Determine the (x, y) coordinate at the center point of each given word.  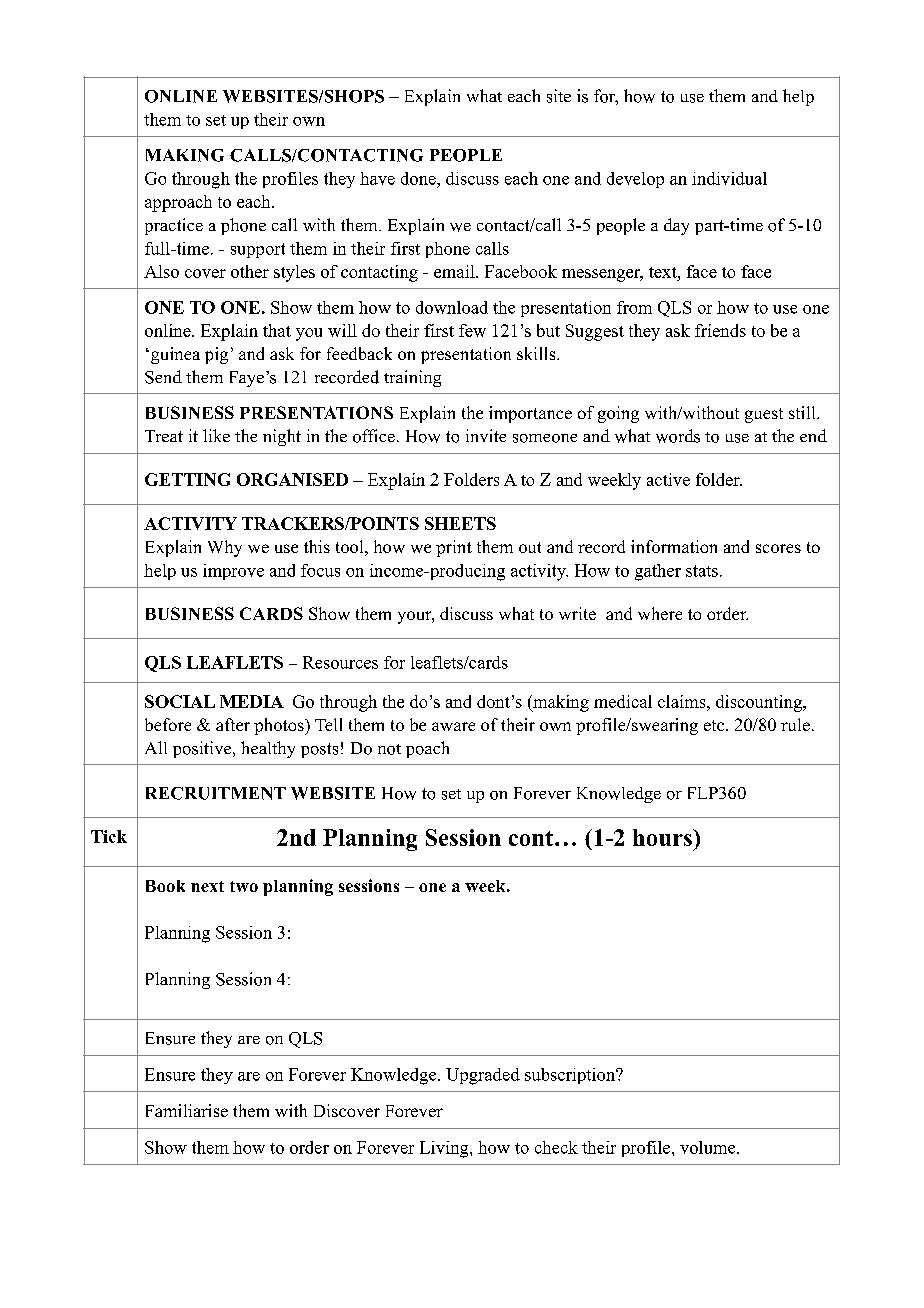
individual (729, 178)
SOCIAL (180, 701)
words (678, 436)
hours (663, 837)
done (419, 178)
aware (453, 726)
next (207, 886)
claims (683, 701)
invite (486, 435)
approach (178, 203)
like (216, 435)
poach (427, 749)
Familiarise (187, 1110)
